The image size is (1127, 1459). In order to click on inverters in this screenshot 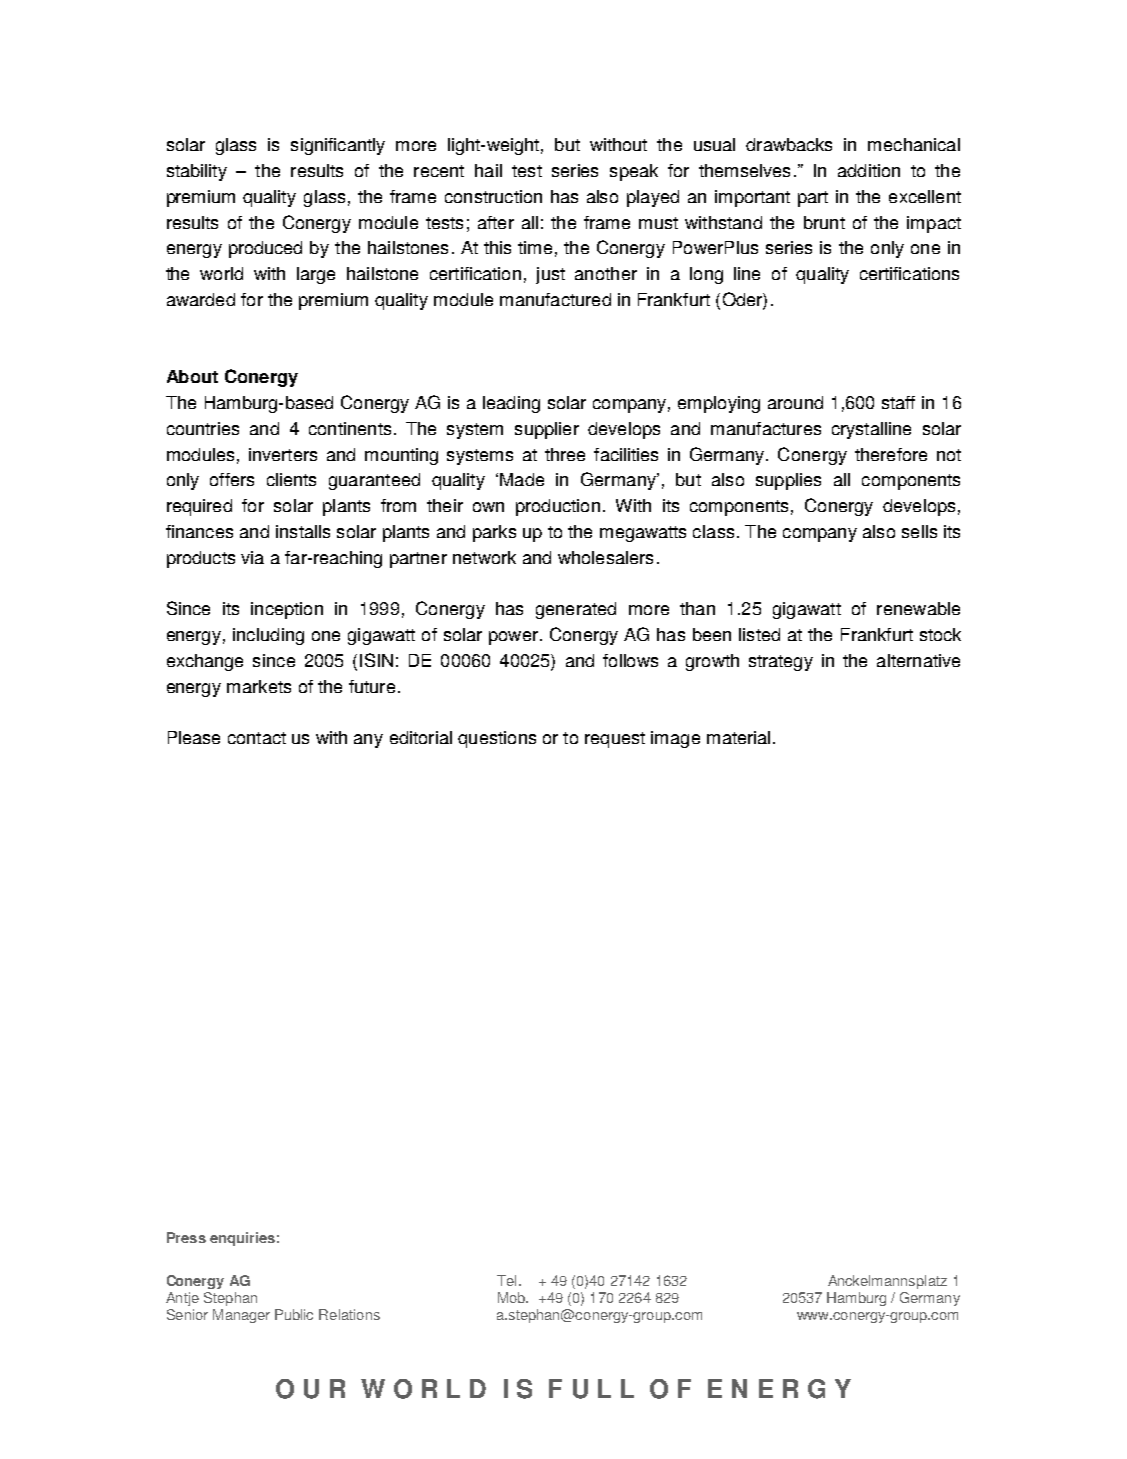, I will do `click(283, 454)`.
